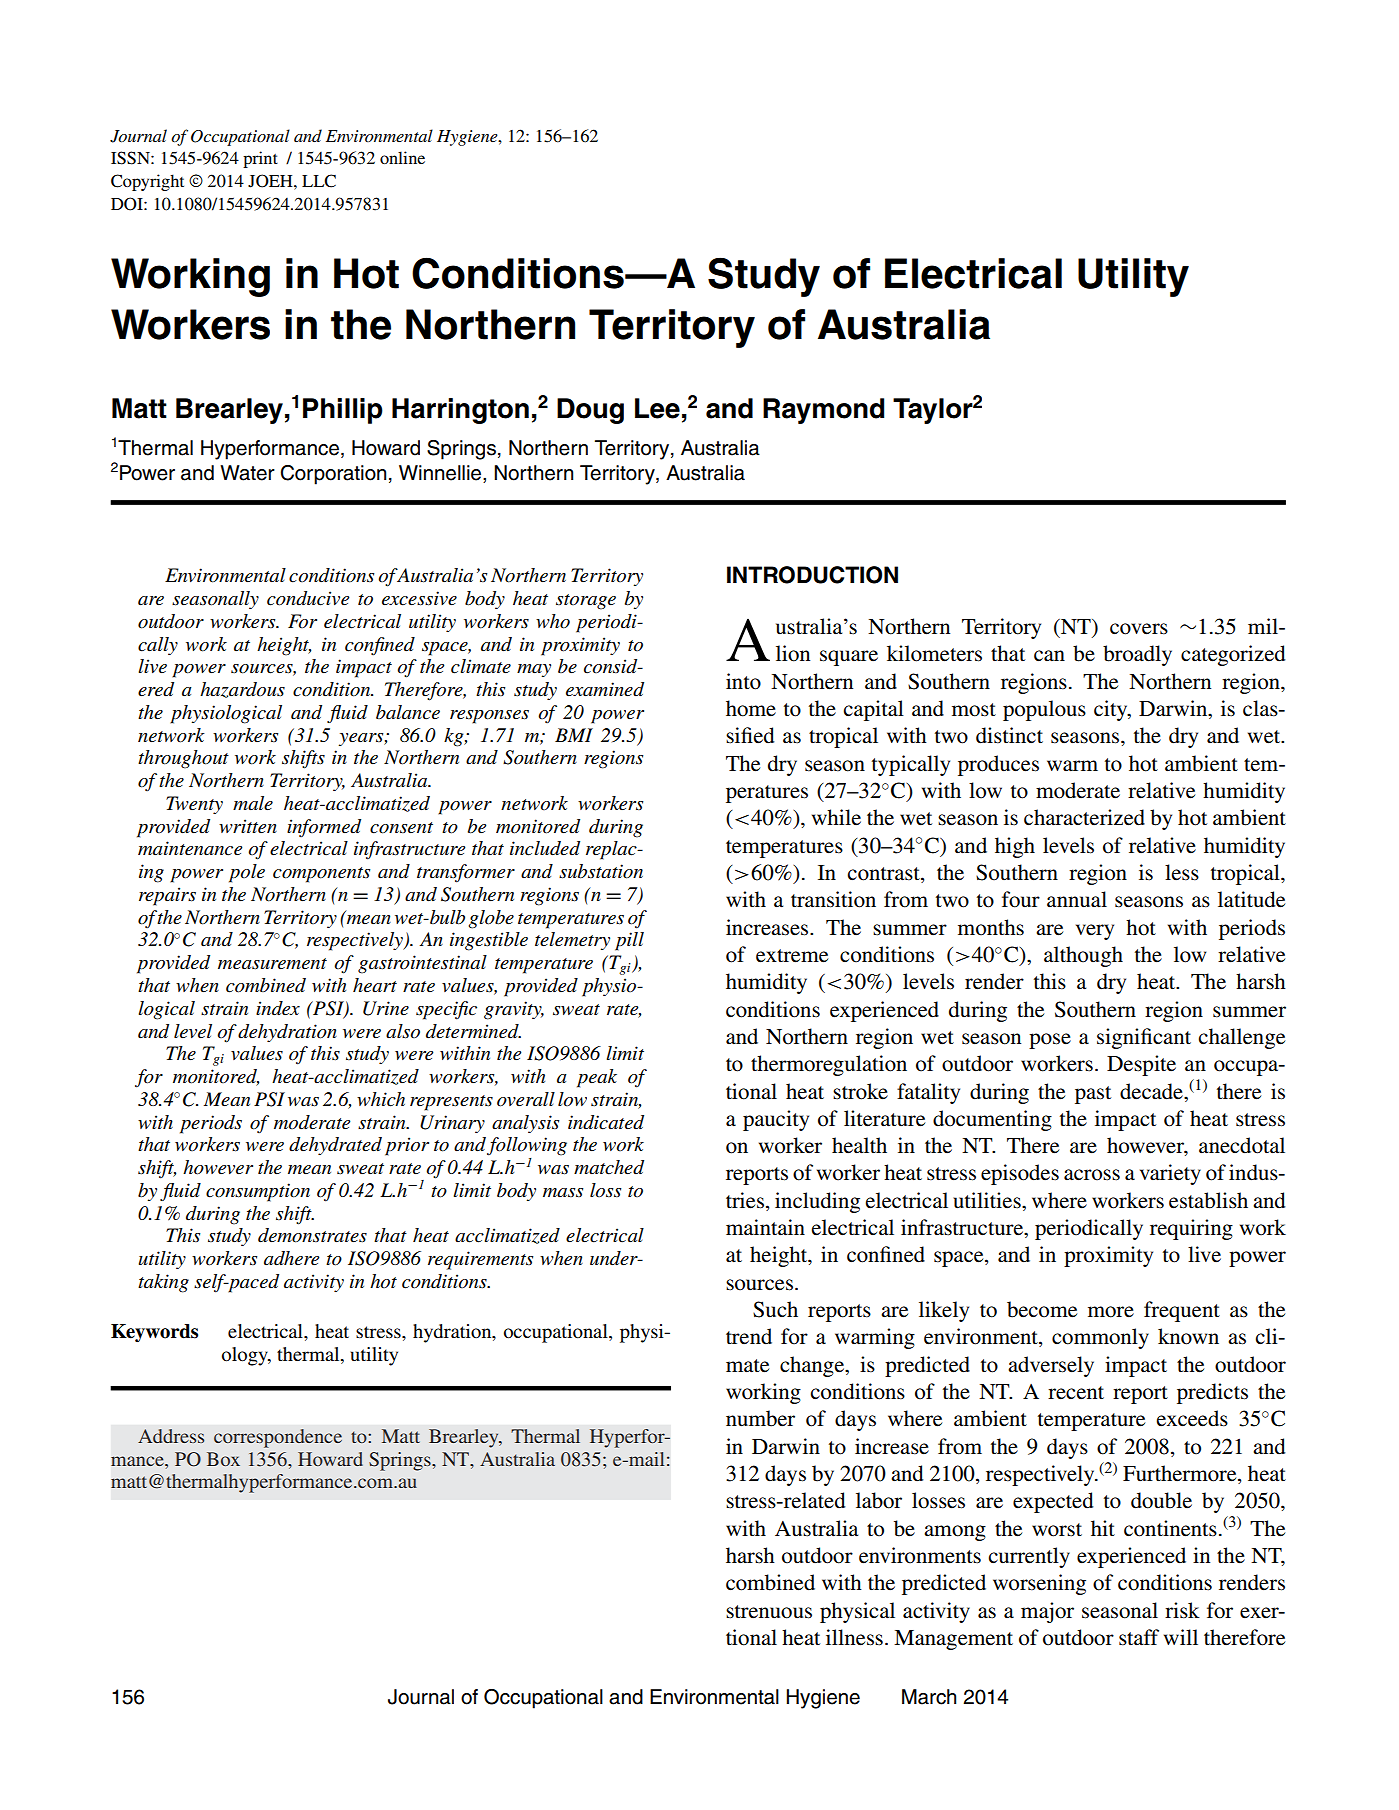 This page has height=1810, width=1399. Describe the element at coordinates (1141, 1065) in the page. I see `Despite` at that location.
